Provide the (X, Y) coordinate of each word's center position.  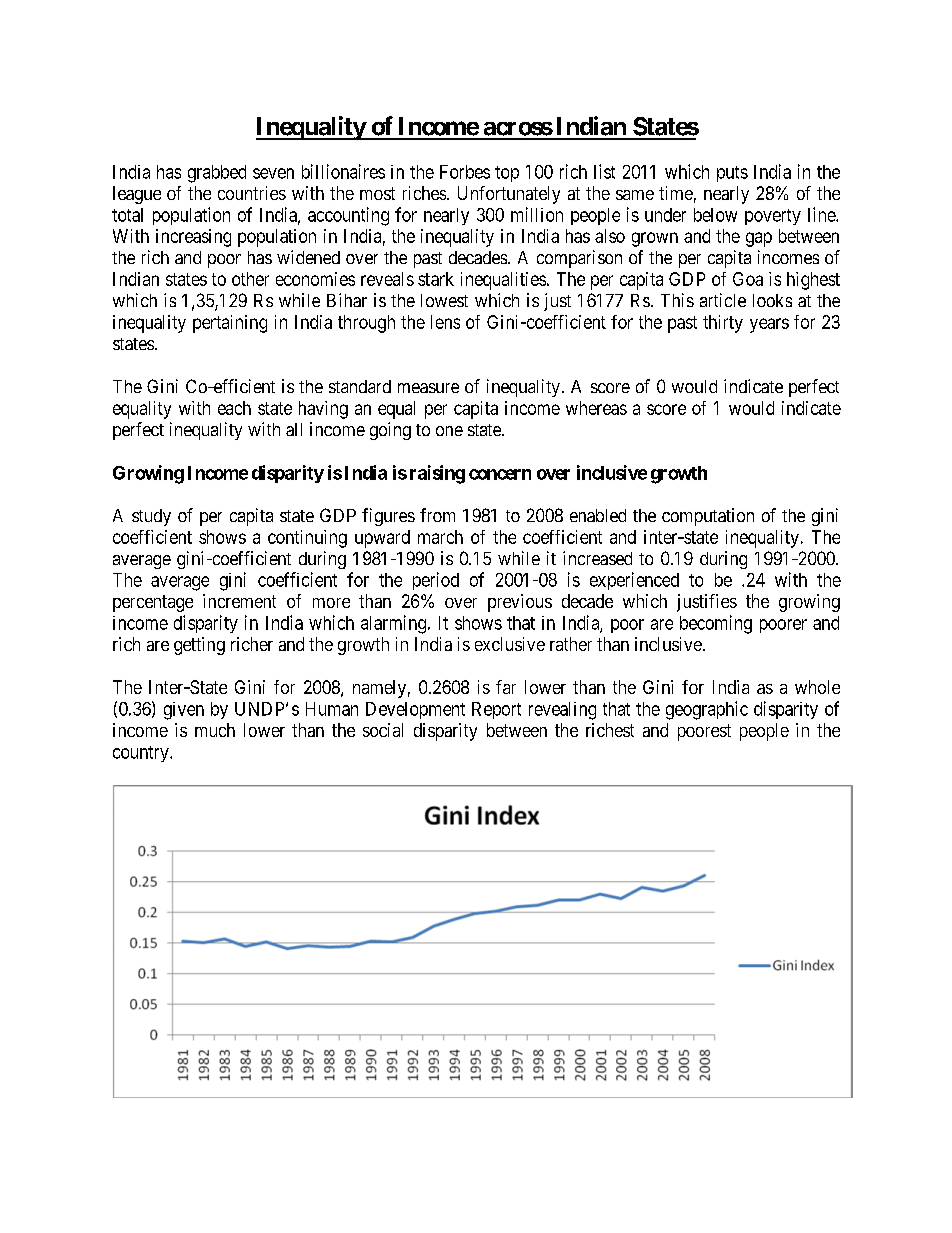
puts (732, 174)
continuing (307, 539)
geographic (707, 710)
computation (708, 517)
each (234, 408)
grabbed (217, 174)
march (440, 537)
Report (496, 710)
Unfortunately (509, 195)
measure (428, 388)
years (769, 325)
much (215, 730)
